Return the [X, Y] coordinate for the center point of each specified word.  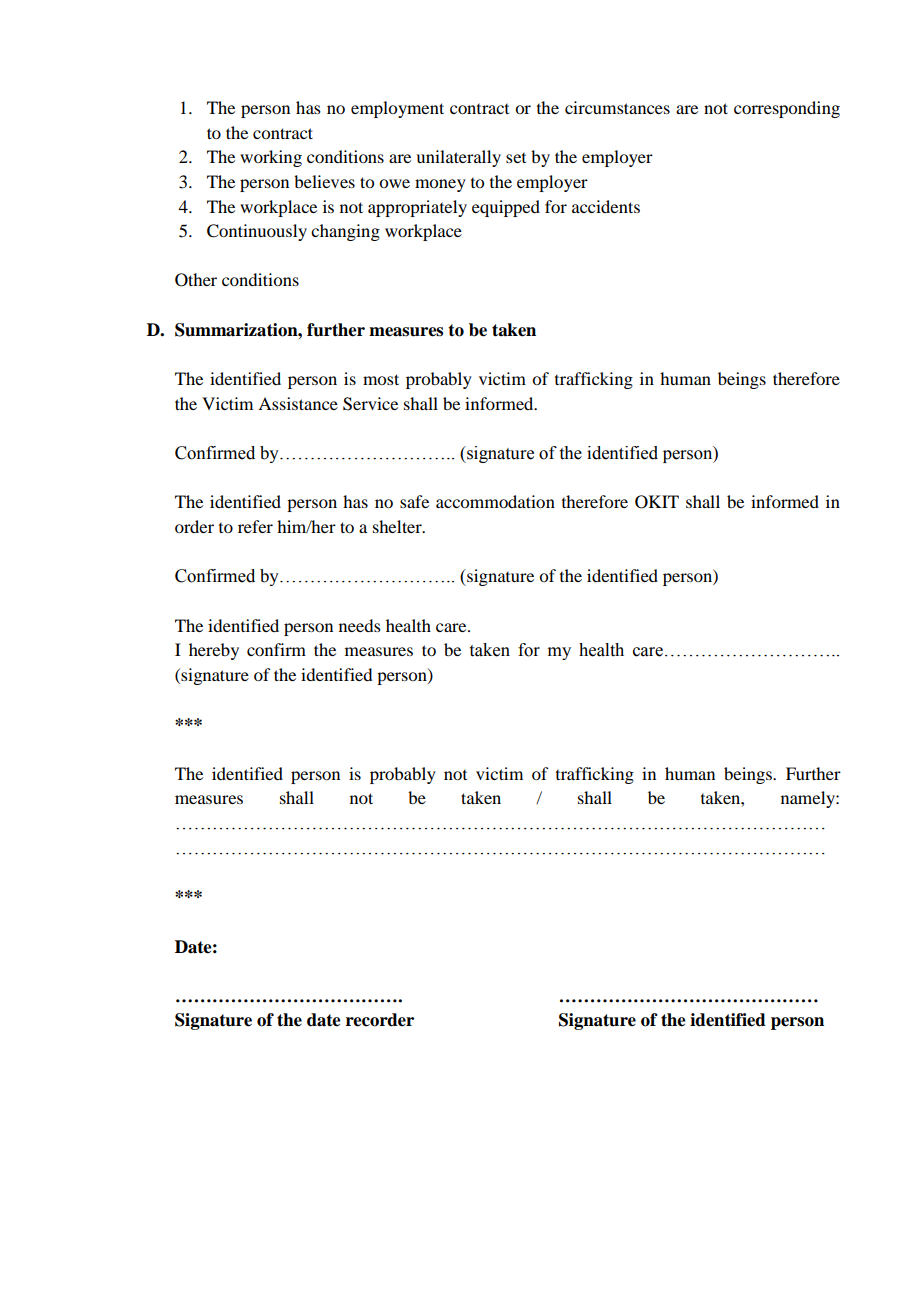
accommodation [495, 501]
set [516, 158]
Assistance [298, 403]
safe [414, 501]
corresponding [787, 109]
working [271, 158]
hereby [214, 651]
